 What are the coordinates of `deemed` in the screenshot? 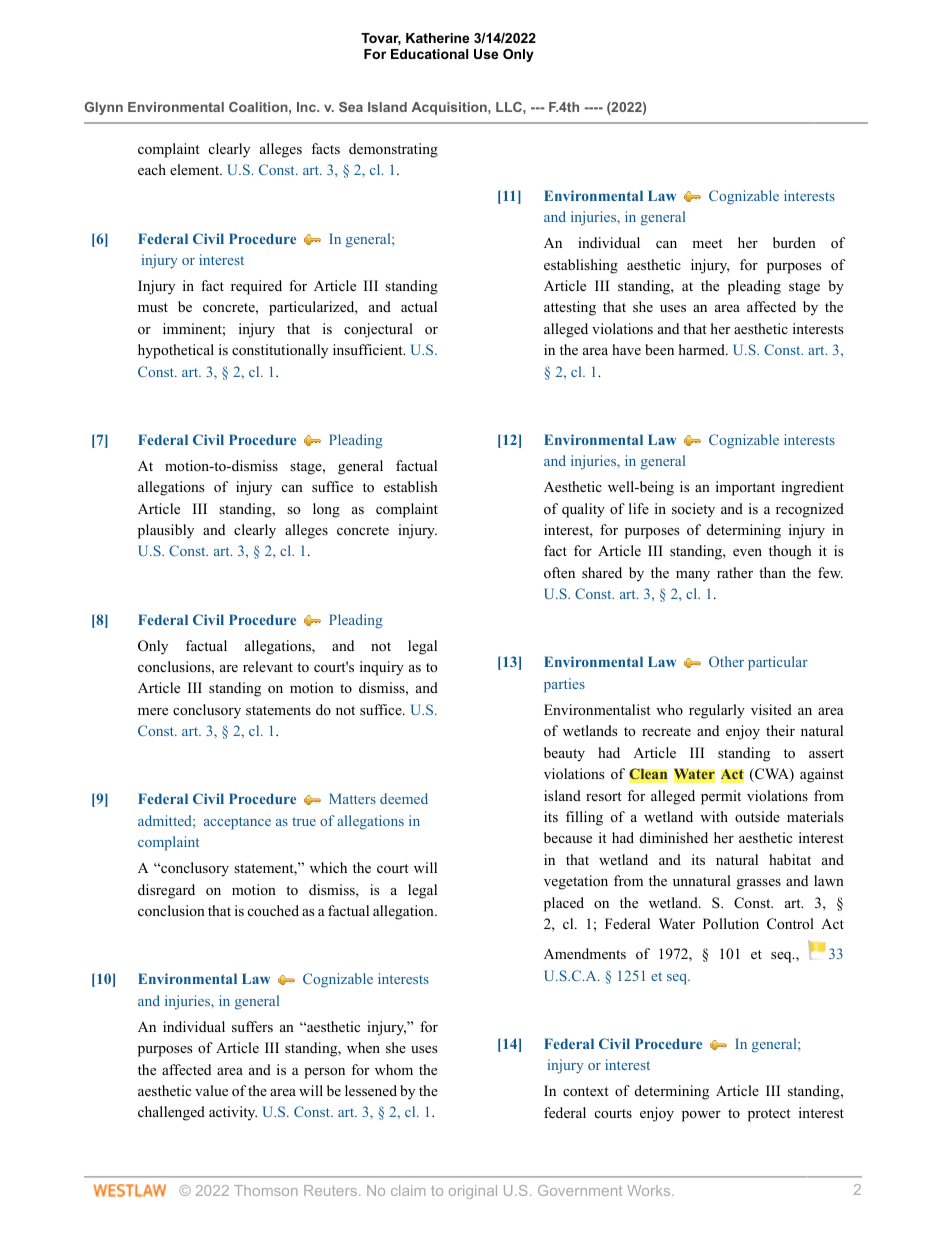 It's located at (404, 798).
